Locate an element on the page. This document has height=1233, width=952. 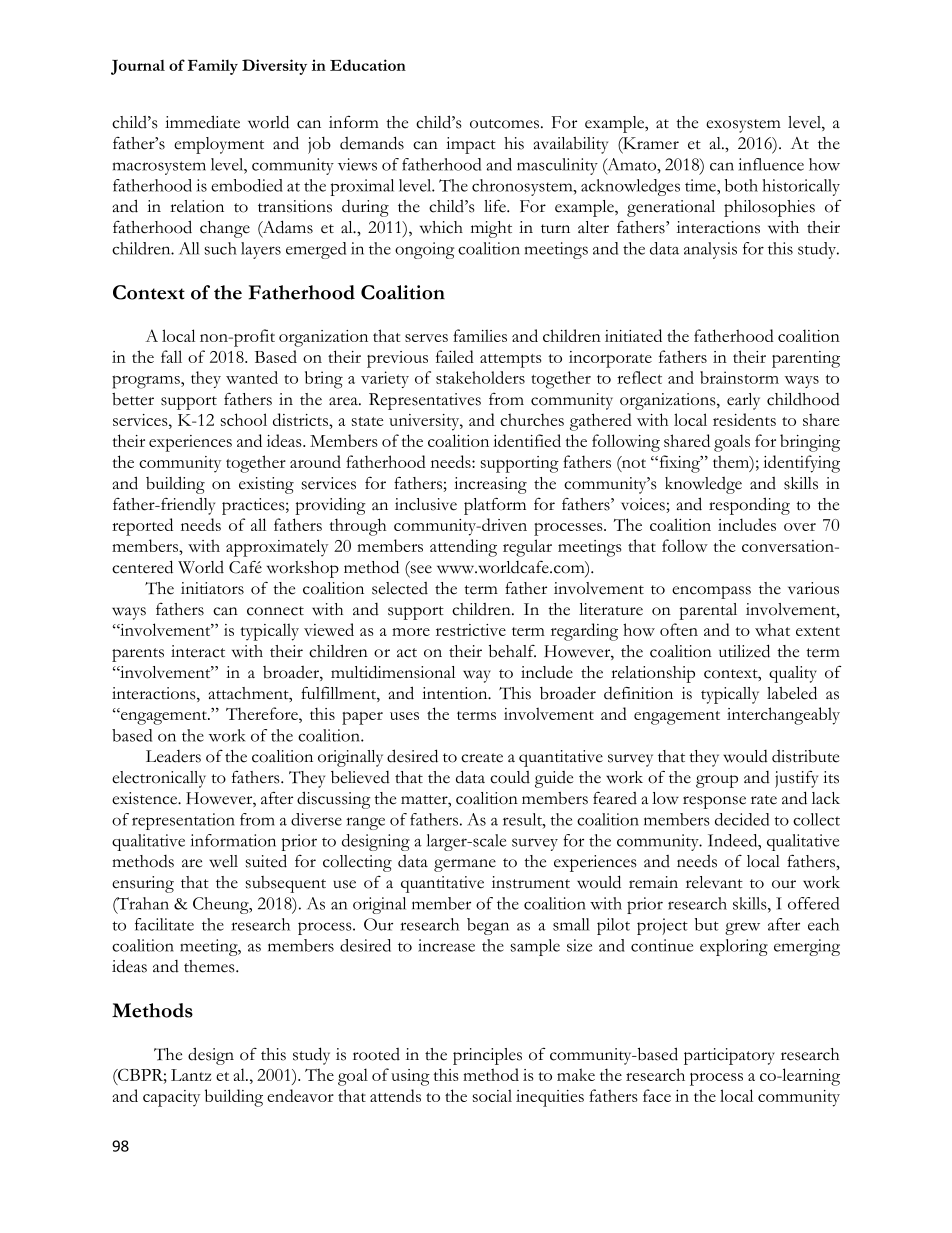
such is located at coordinates (221, 248).
